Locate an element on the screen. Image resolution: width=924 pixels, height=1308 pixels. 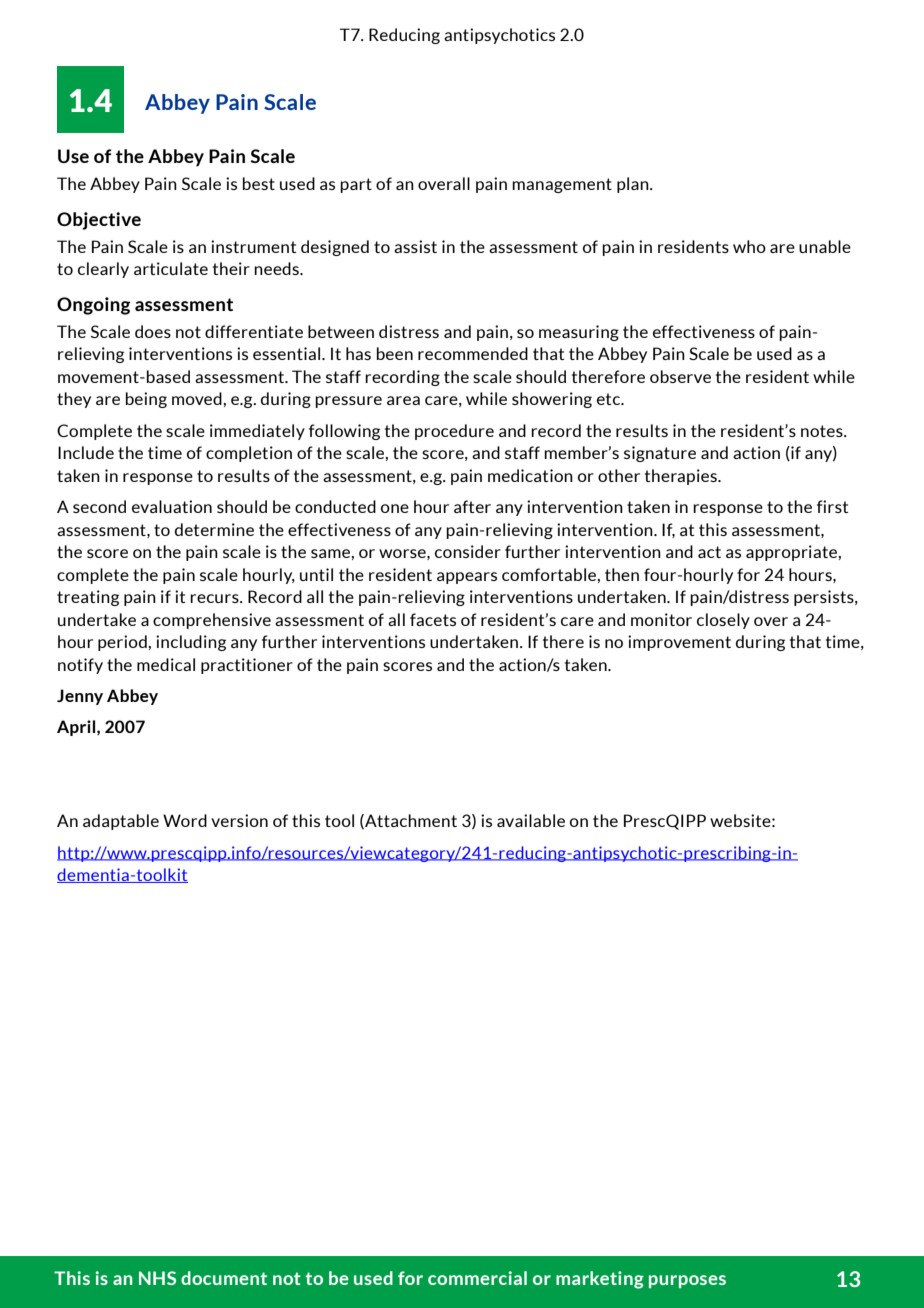
evaluation is located at coordinates (172, 506).
